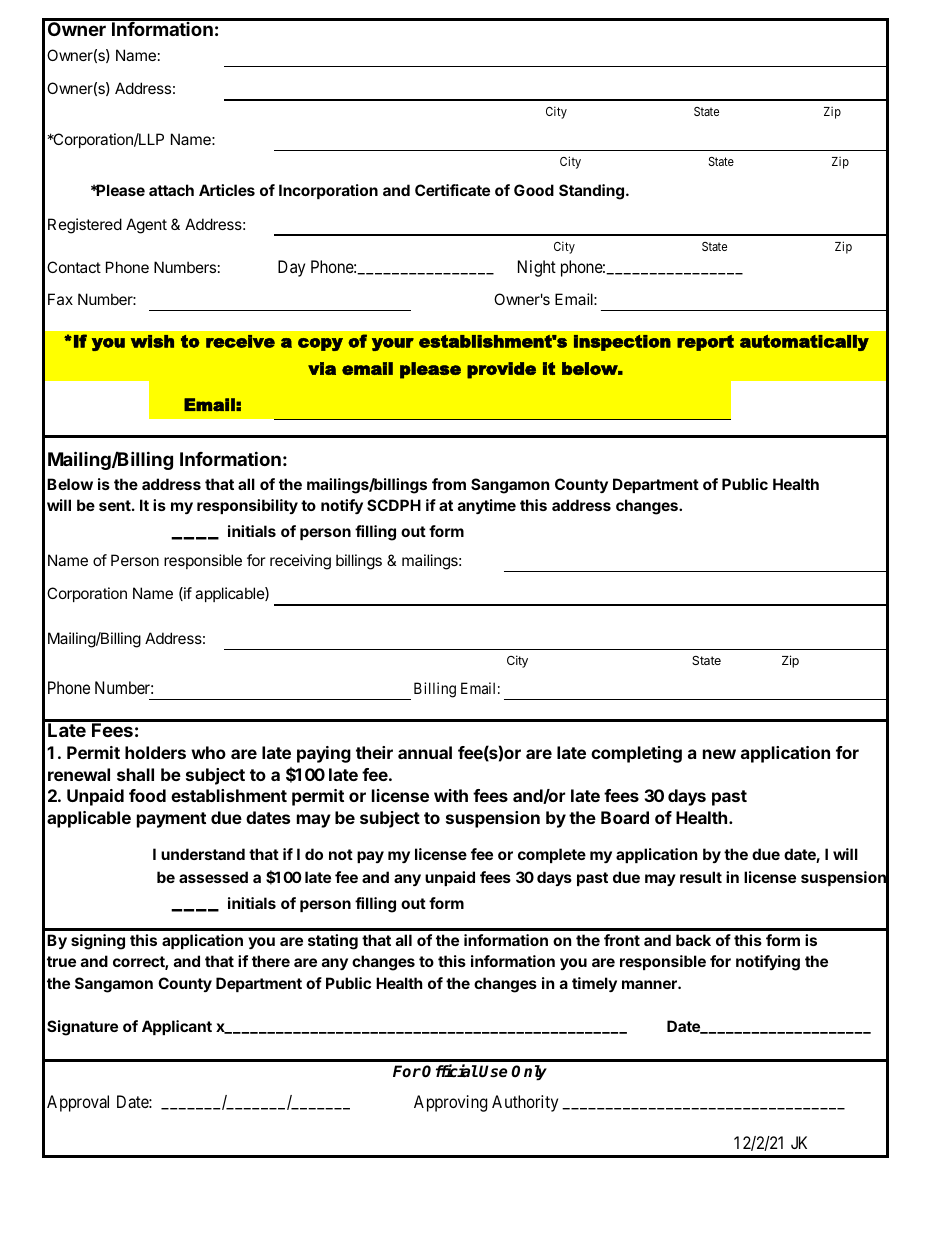 This document has height=1233, width=952. What do you see at coordinates (425, 752) in the document?
I see `annual` at bounding box center [425, 752].
